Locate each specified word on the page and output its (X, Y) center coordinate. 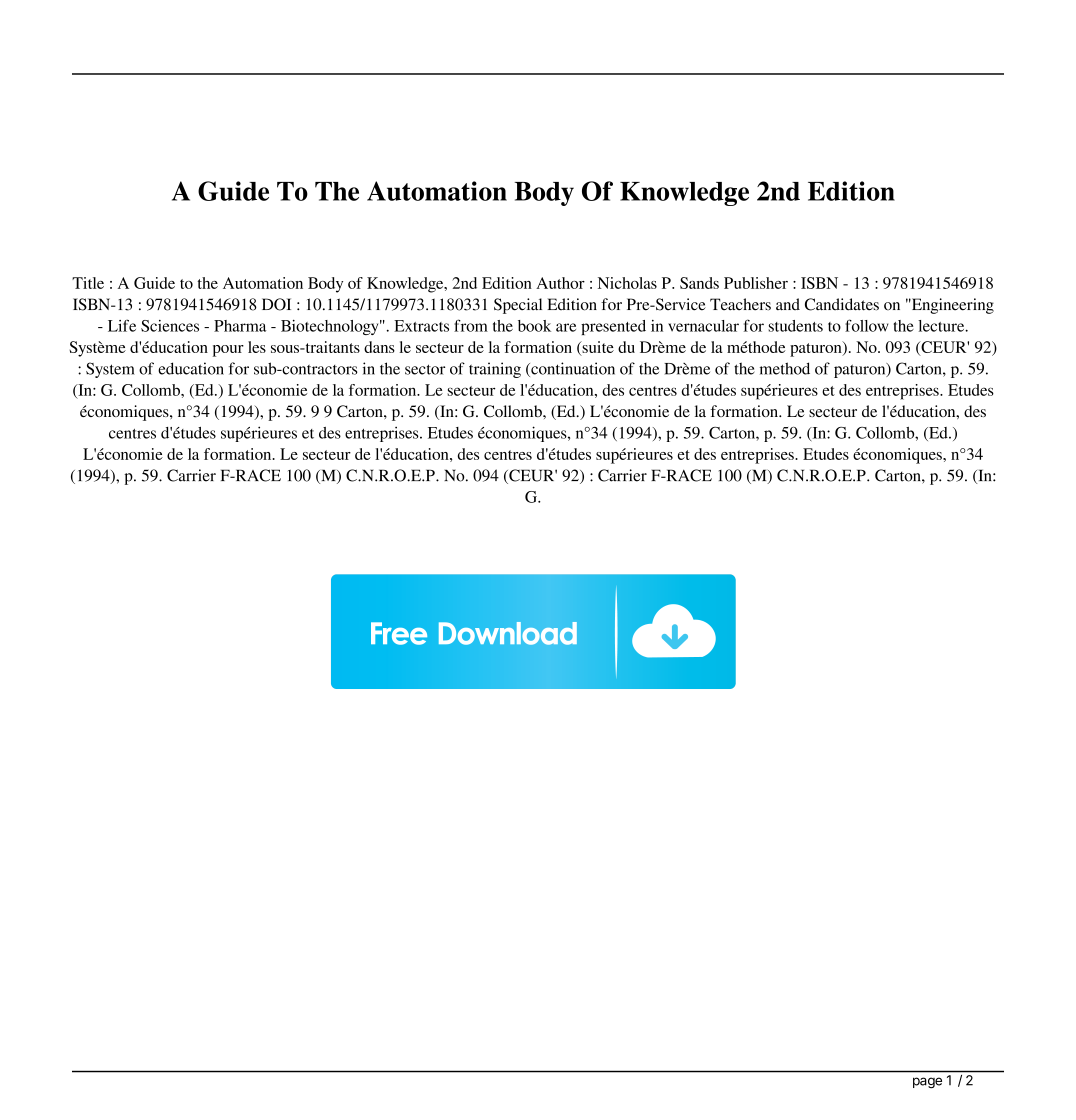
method (785, 368)
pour (228, 351)
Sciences (170, 326)
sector (425, 369)
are (566, 327)
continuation (572, 369)
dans (379, 347)
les (257, 347)
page (927, 1082)
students (795, 326)
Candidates (842, 304)
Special (518, 306)
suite (597, 348)
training (495, 370)
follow (866, 325)
